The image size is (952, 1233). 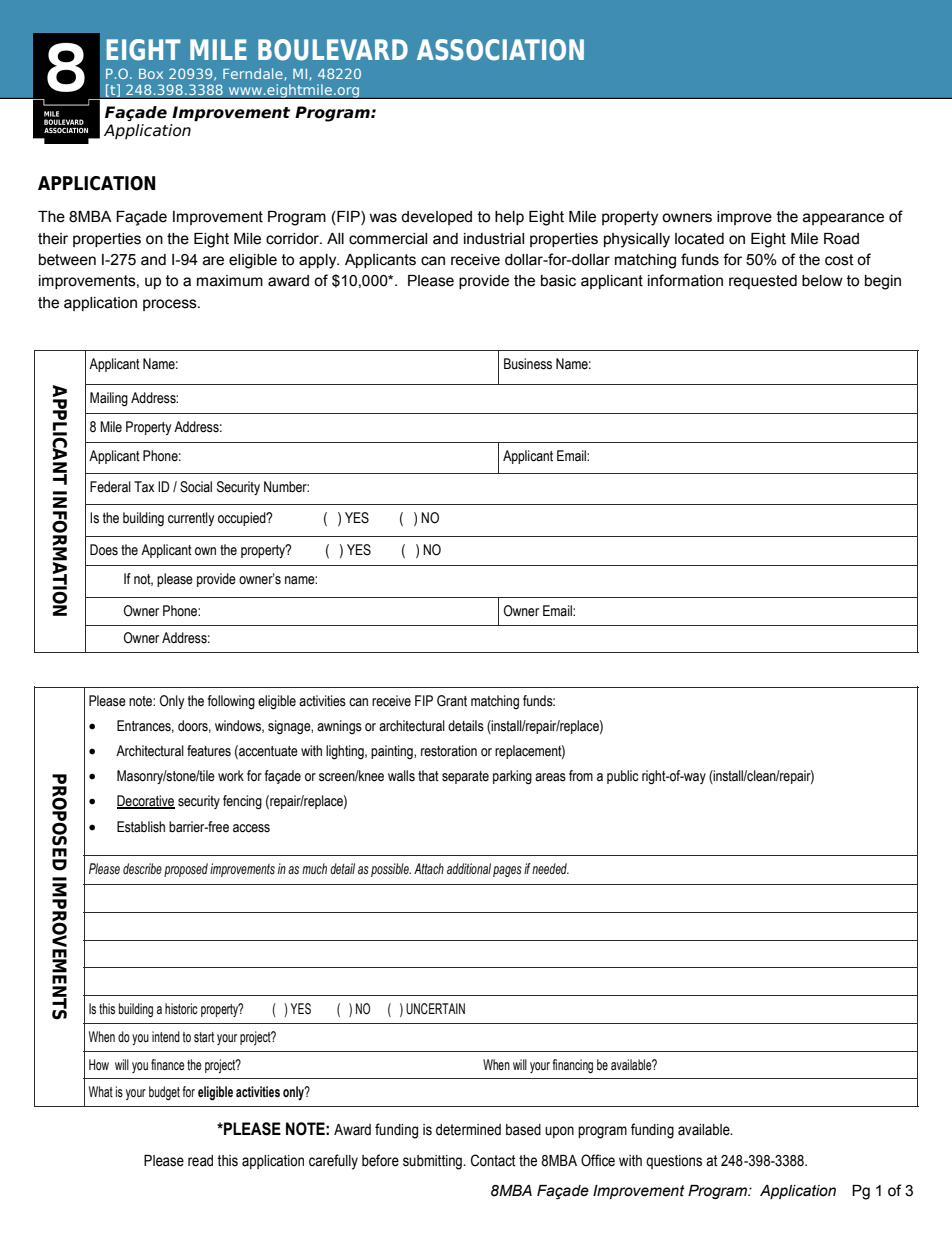 I want to click on ASSOCIATION, so click(x=500, y=50).
